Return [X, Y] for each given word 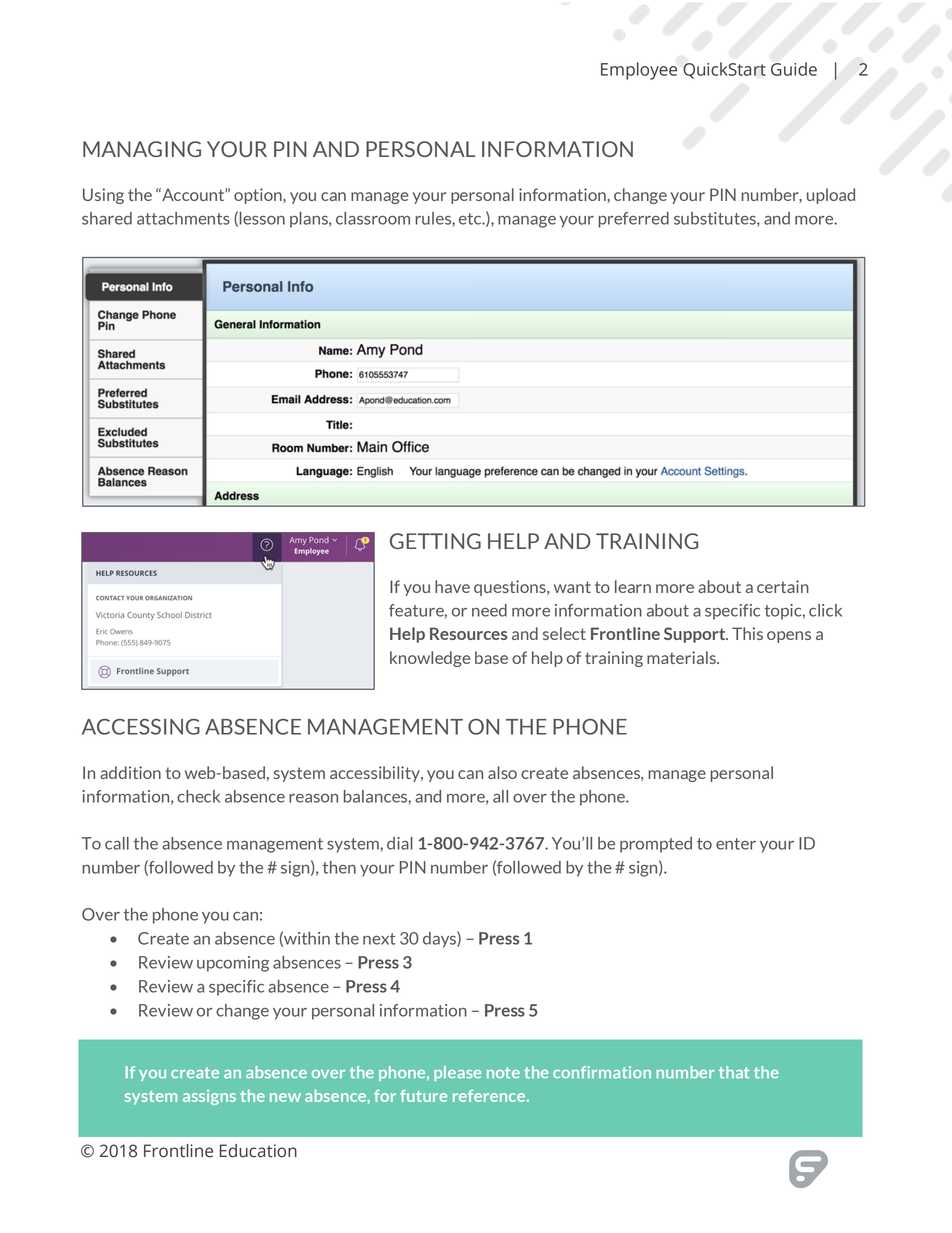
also [502, 772]
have [452, 586]
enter [736, 844]
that [734, 1072]
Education [258, 1151]
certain [783, 586]
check [198, 796]
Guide [794, 69]
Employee [639, 71]
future [423, 1096]
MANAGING [142, 149]
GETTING [435, 541]
